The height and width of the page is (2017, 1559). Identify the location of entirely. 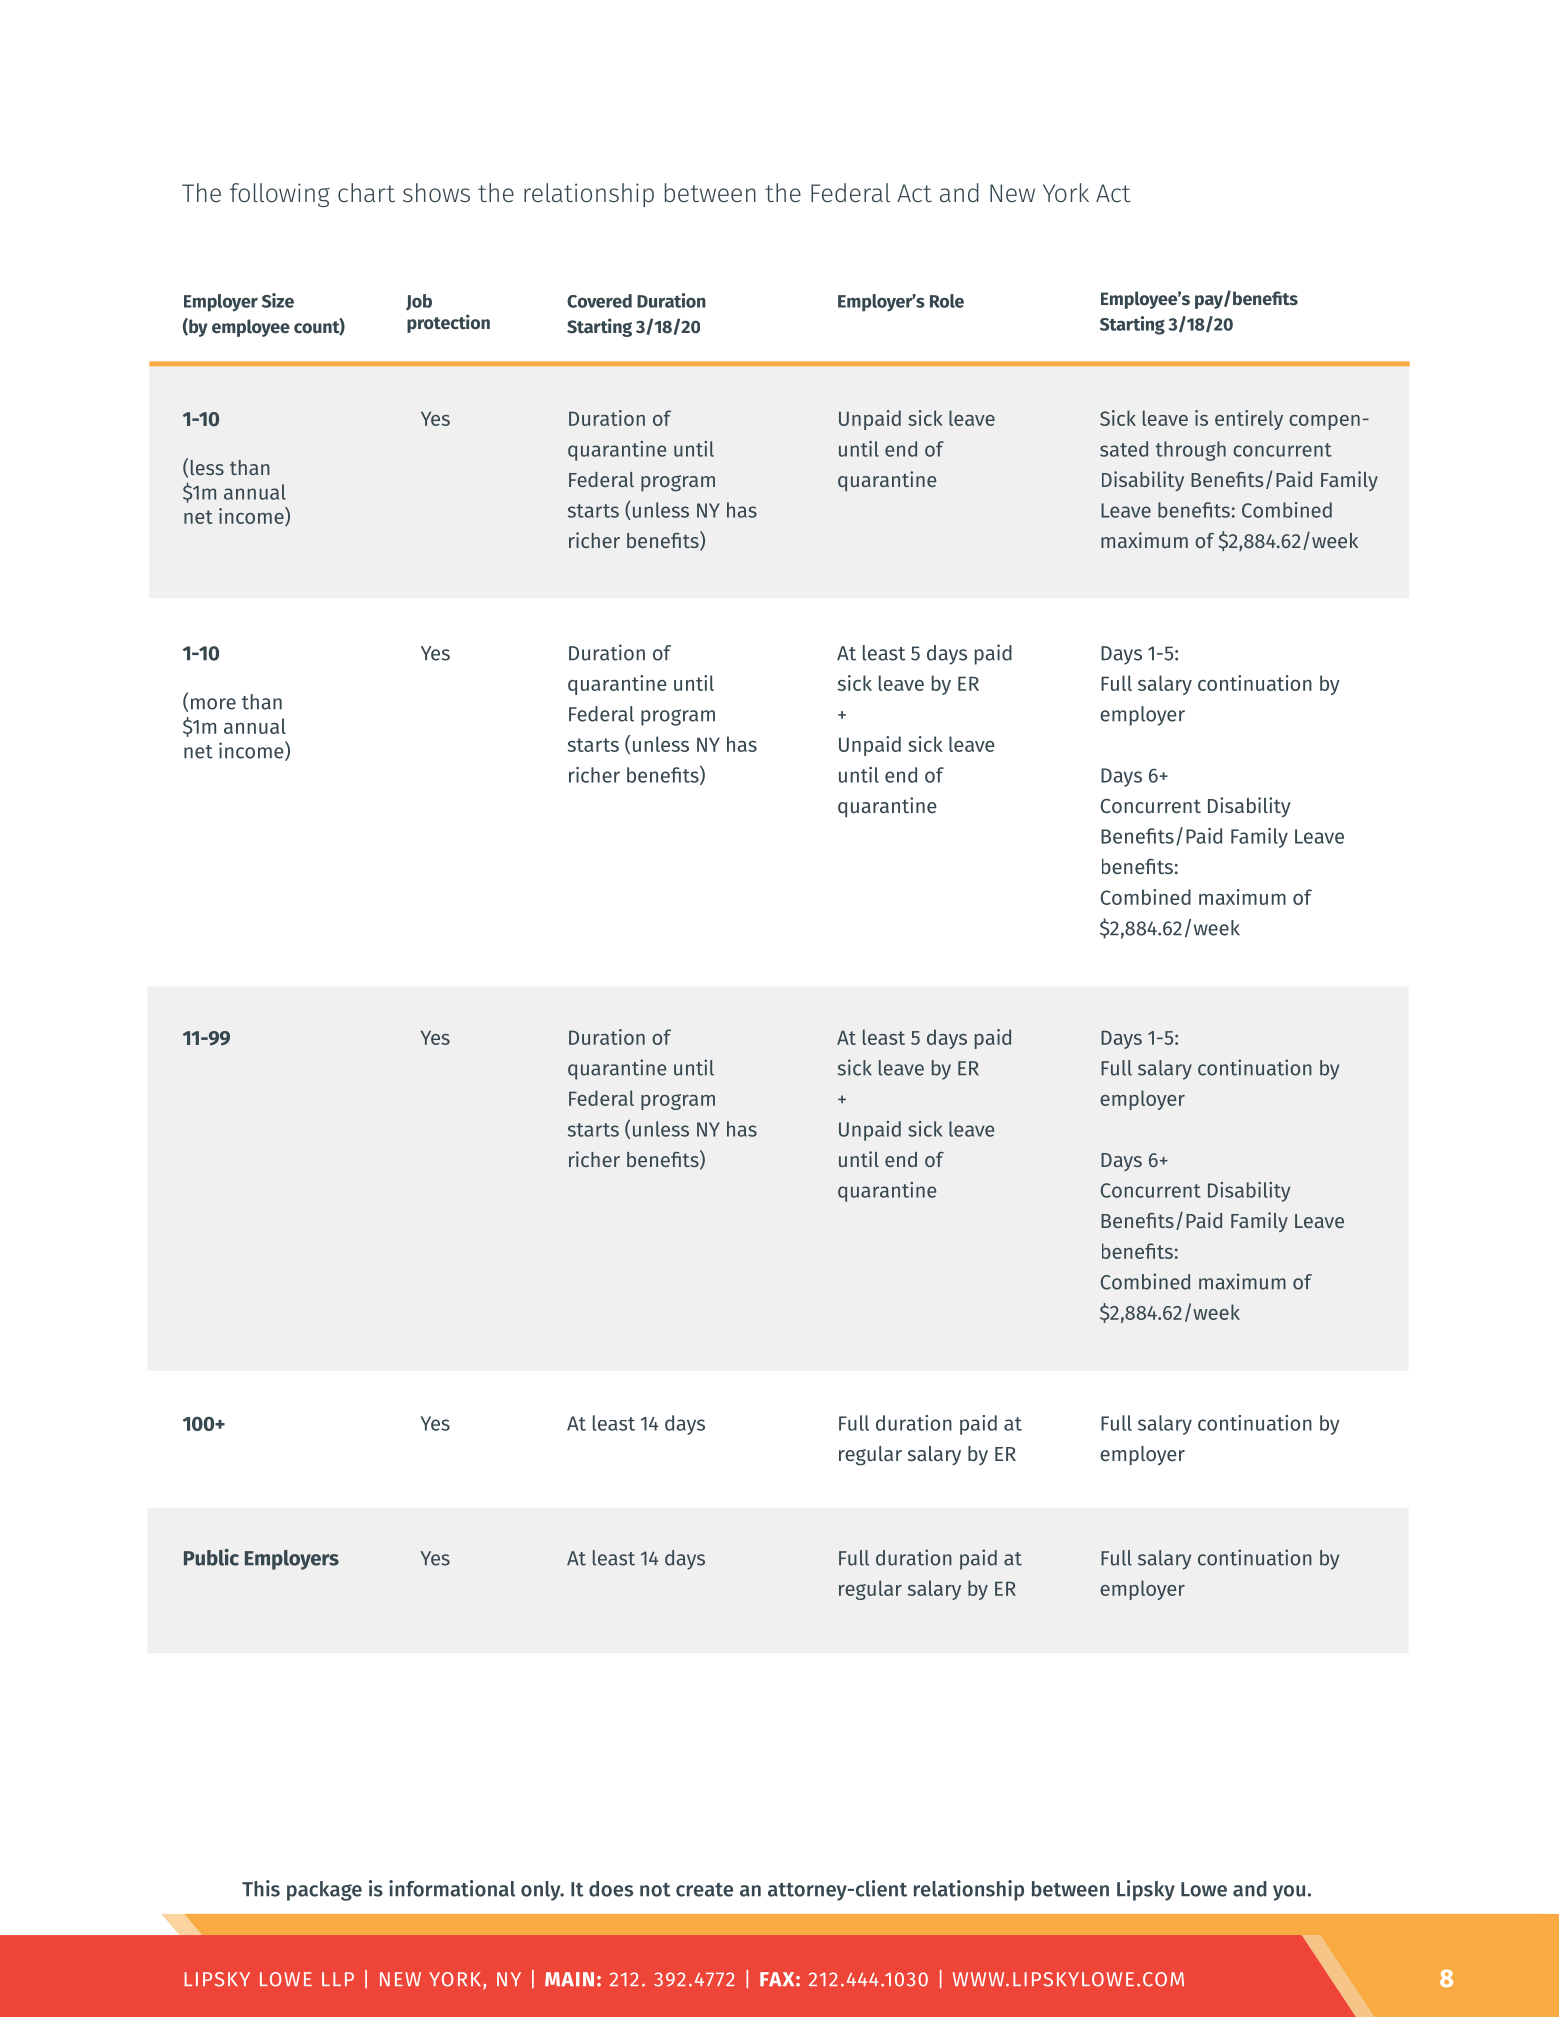
(1249, 420).
